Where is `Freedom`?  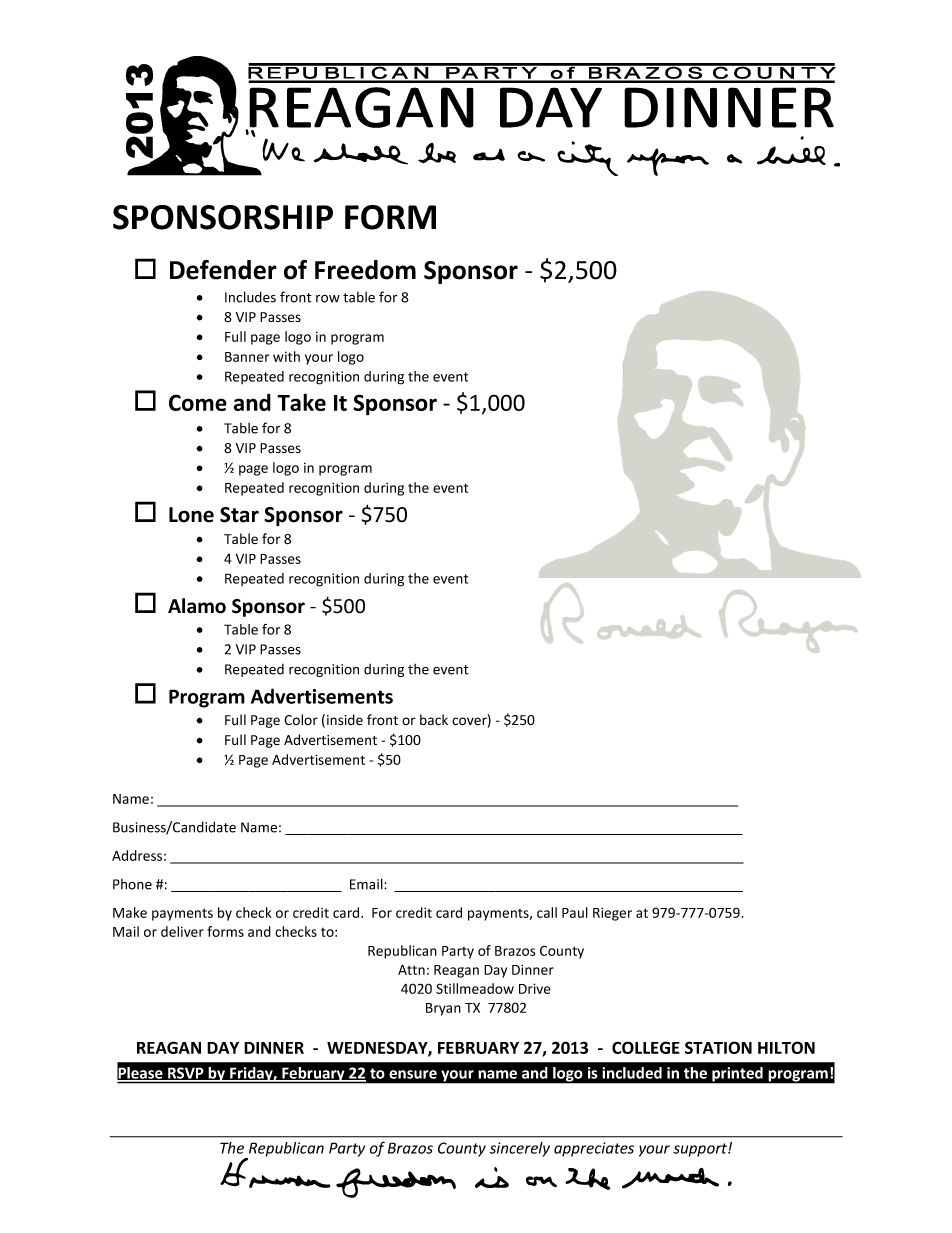 Freedom is located at coordinates (365, 270).
